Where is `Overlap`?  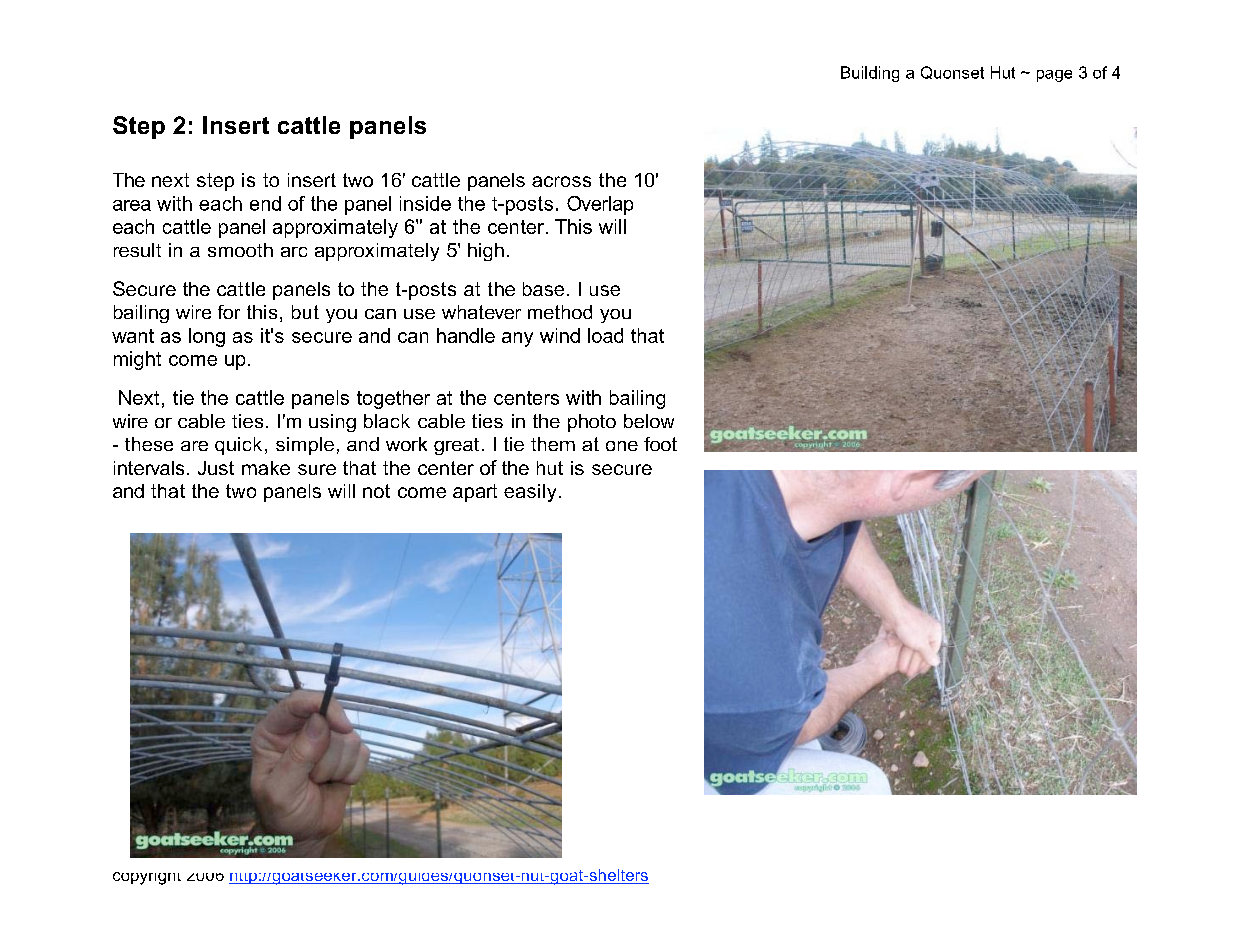 Overlap is located at coordinates (600, 205).
